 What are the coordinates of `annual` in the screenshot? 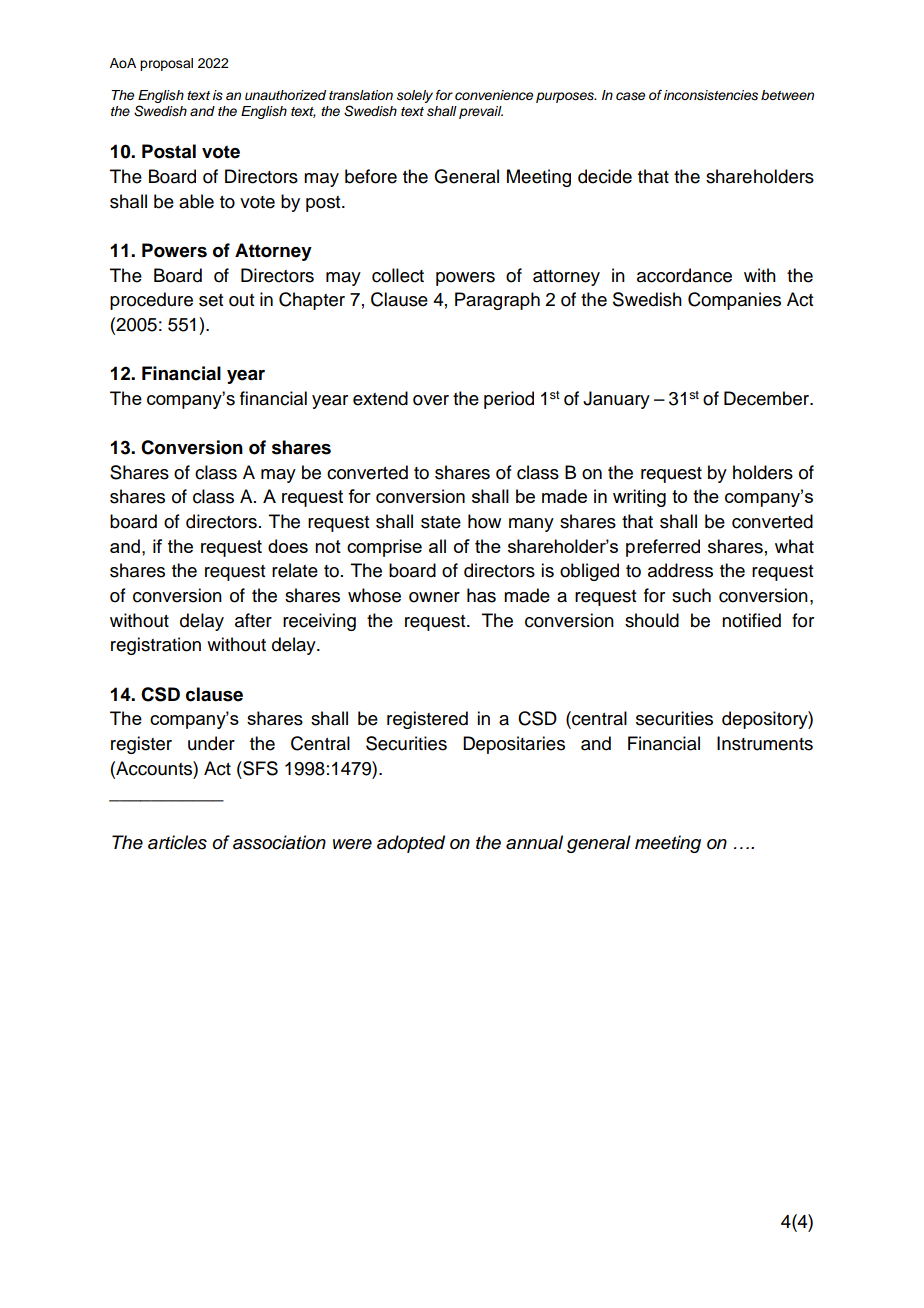 It's located at (534, 842).
